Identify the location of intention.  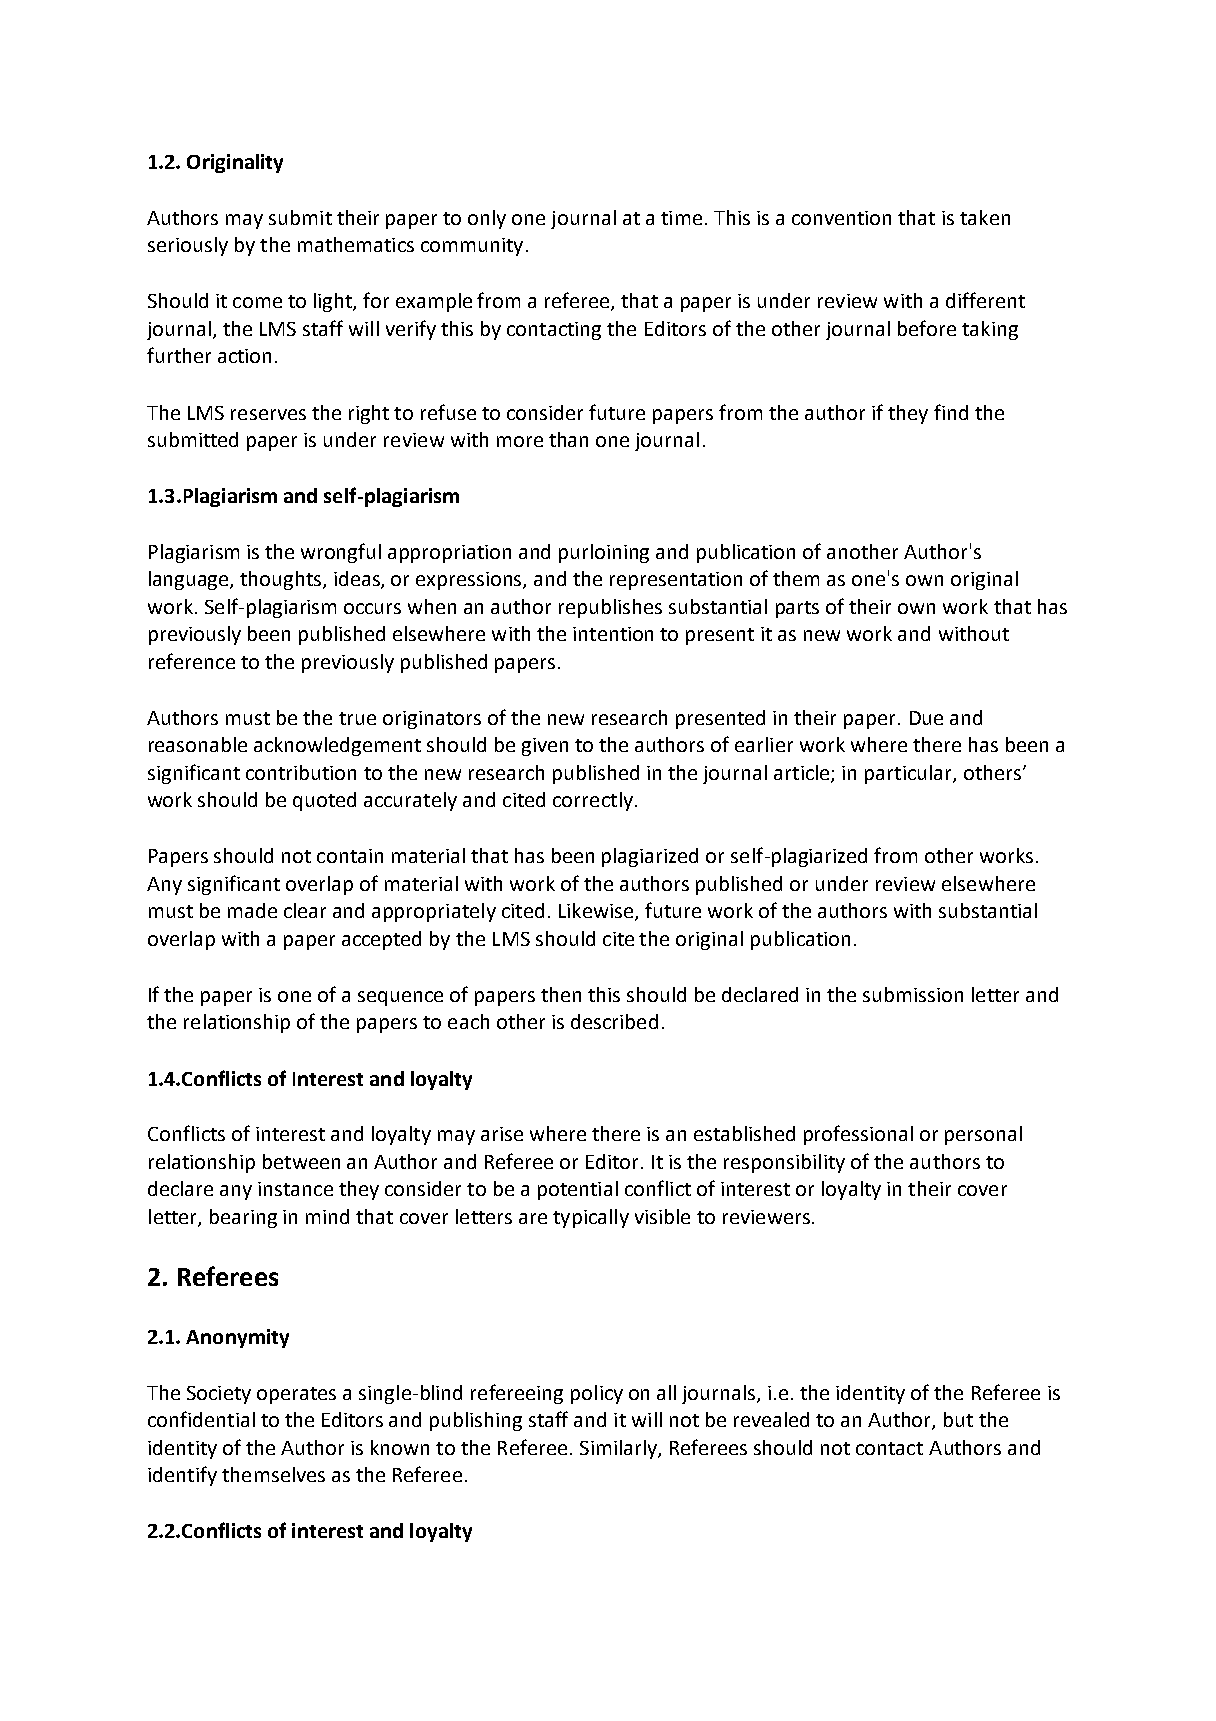
(613, 634).
